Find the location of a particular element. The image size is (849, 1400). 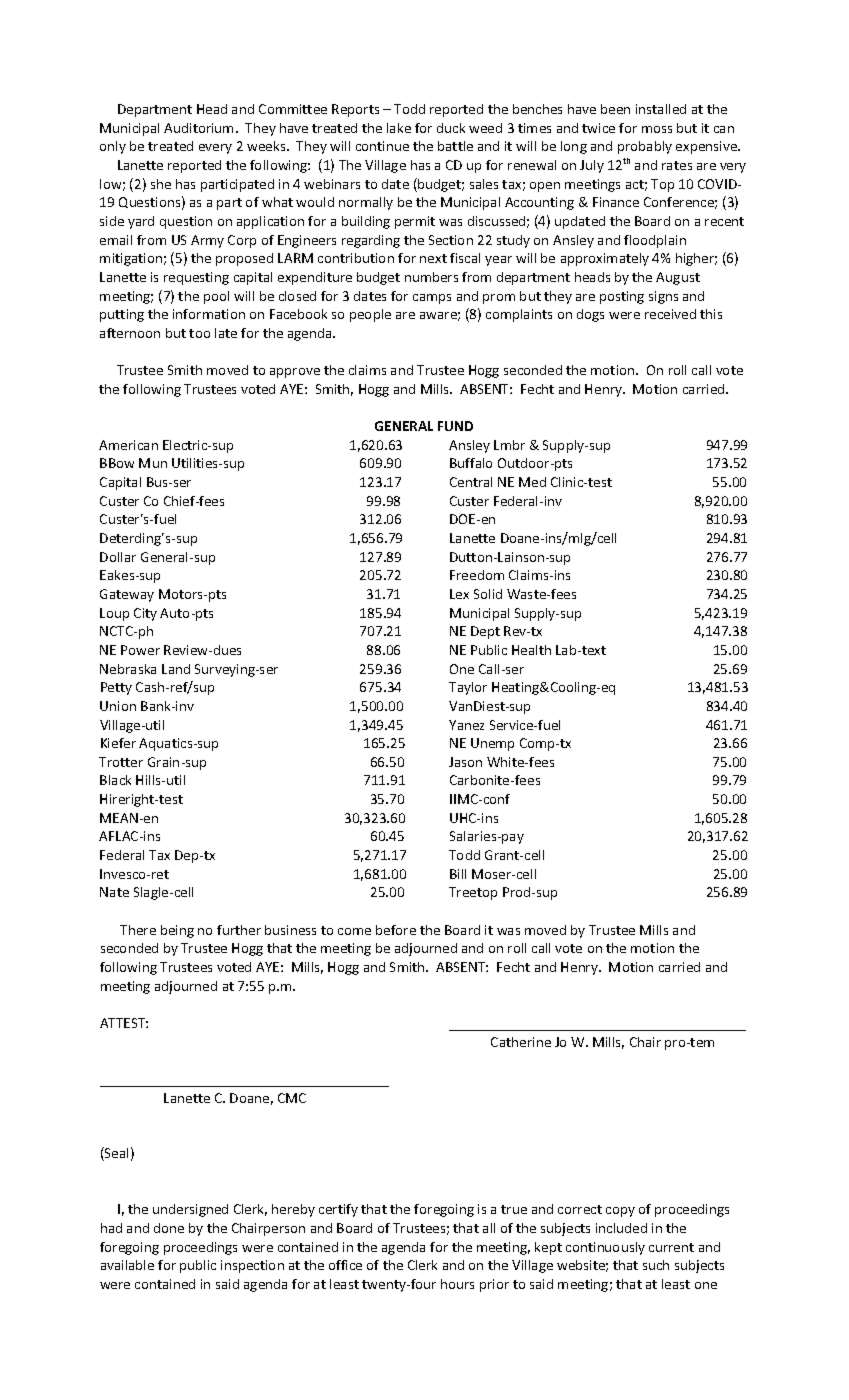

Taylor is located at coordinates (468, 688).
